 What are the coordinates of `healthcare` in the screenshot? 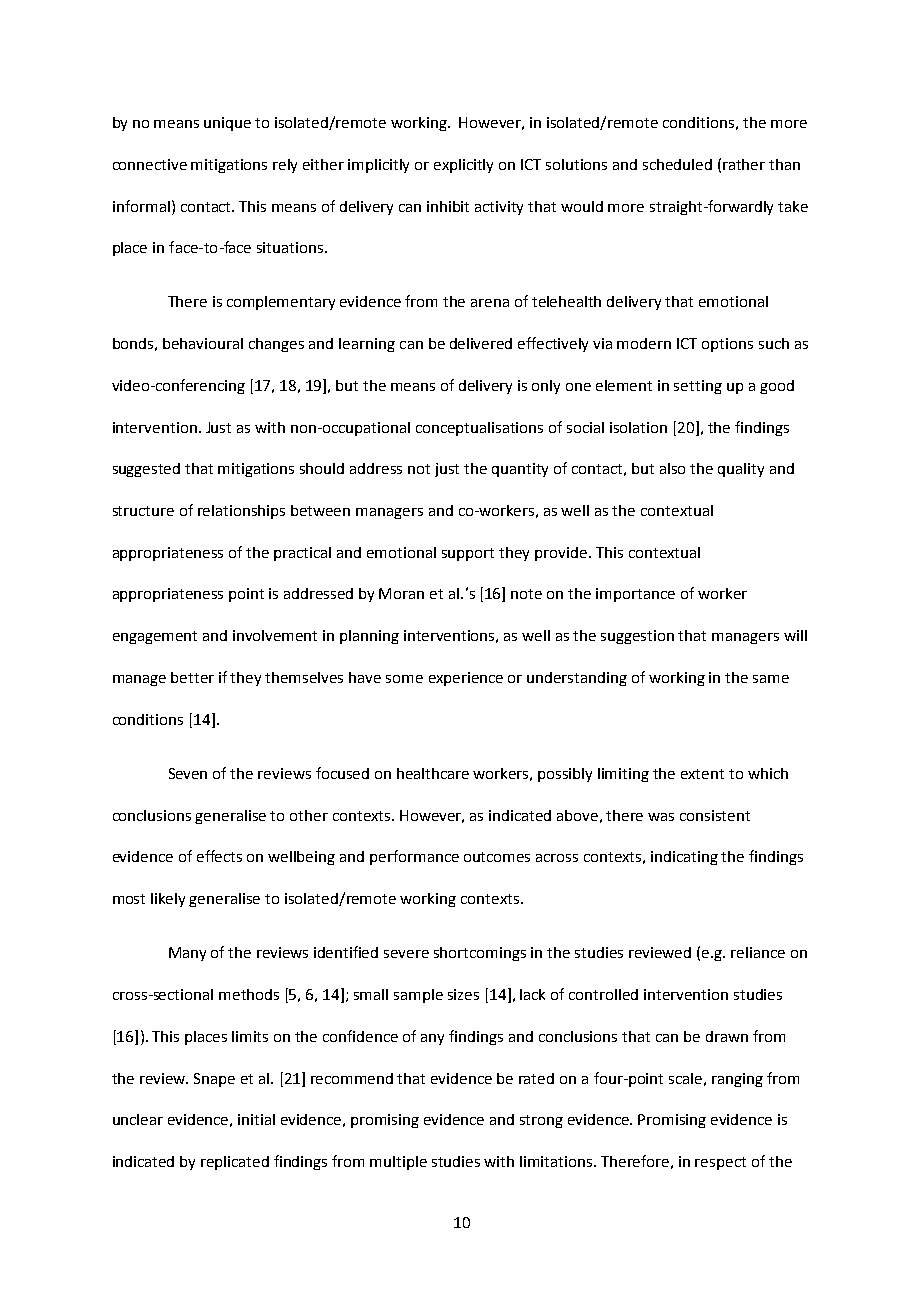 It's located at (433, 773).
